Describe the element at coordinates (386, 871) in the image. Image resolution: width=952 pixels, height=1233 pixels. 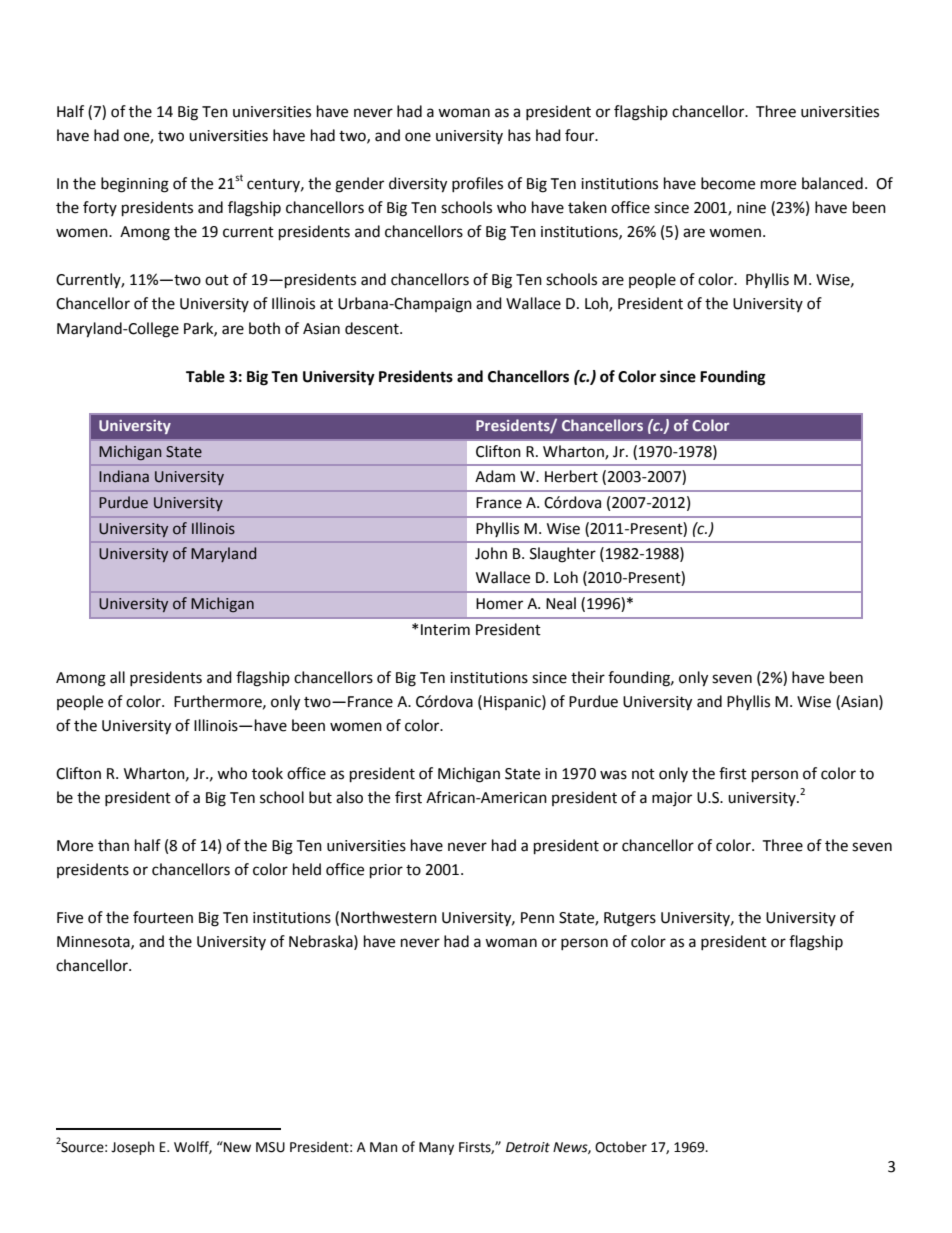
I see `prior` at that location.
